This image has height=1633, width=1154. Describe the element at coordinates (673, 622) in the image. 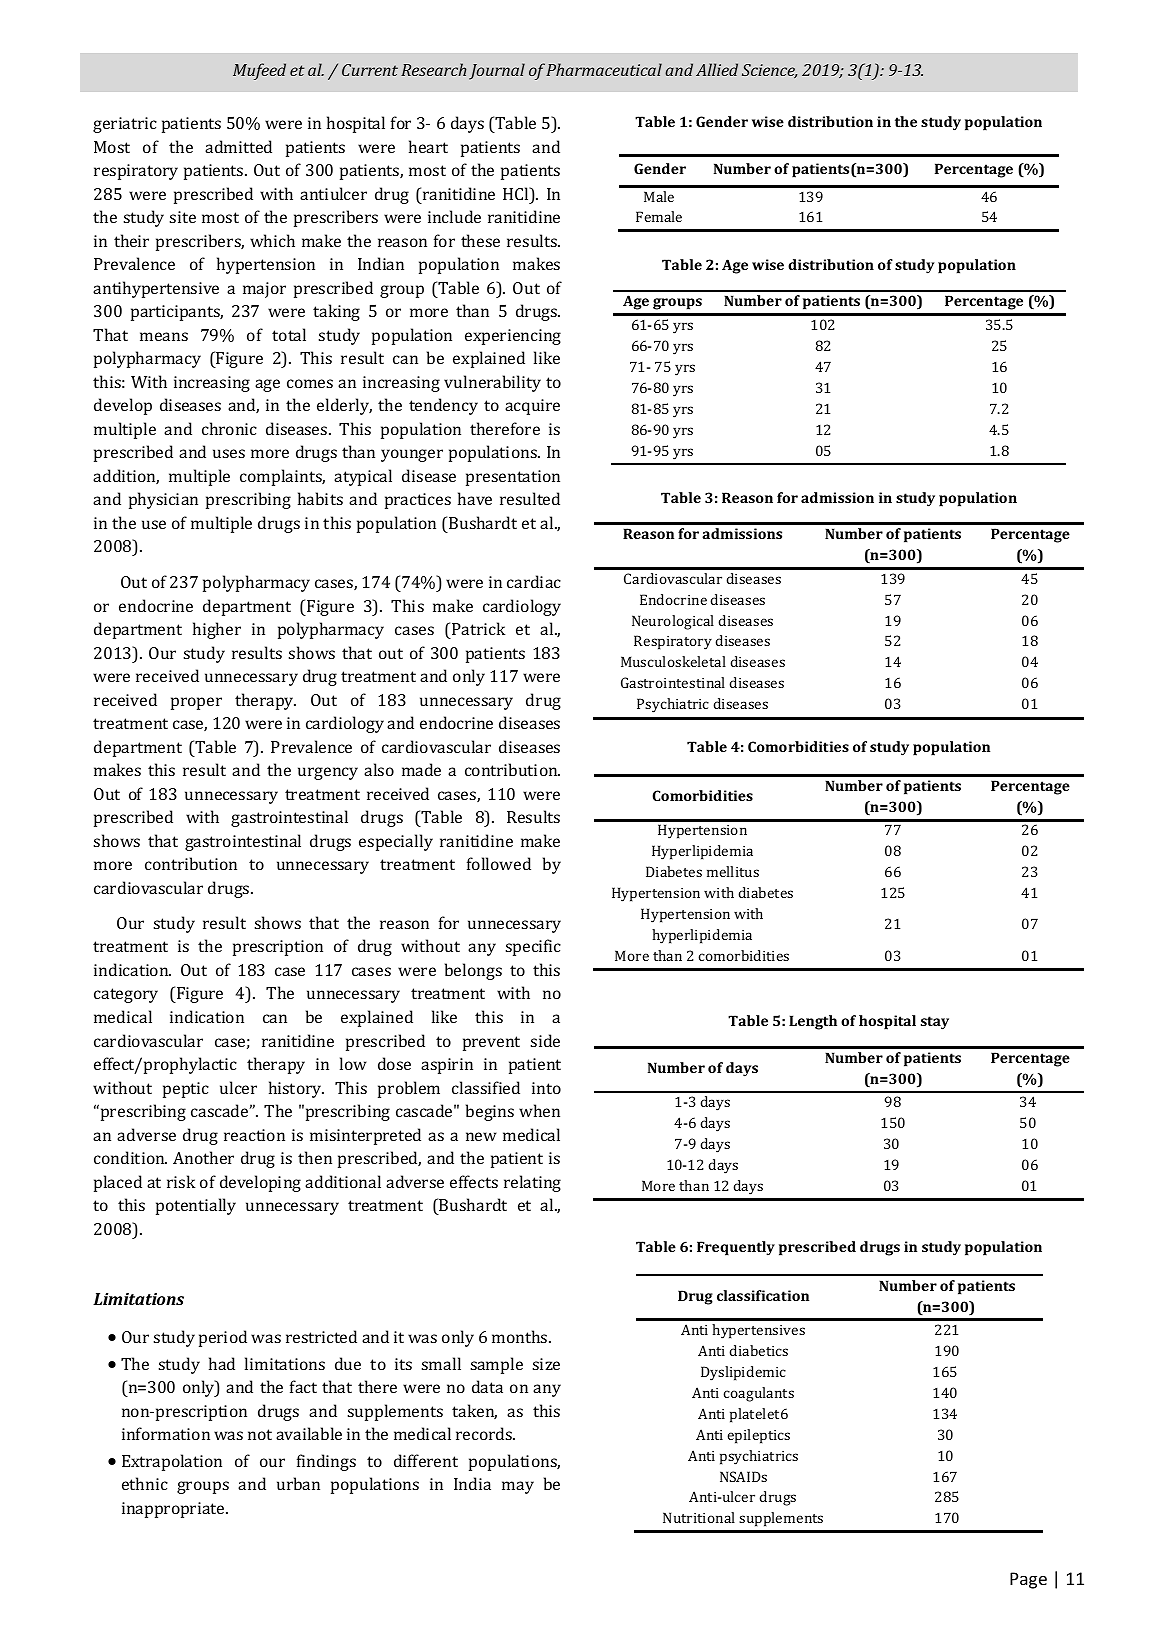

I see `Neurological` at that location.
